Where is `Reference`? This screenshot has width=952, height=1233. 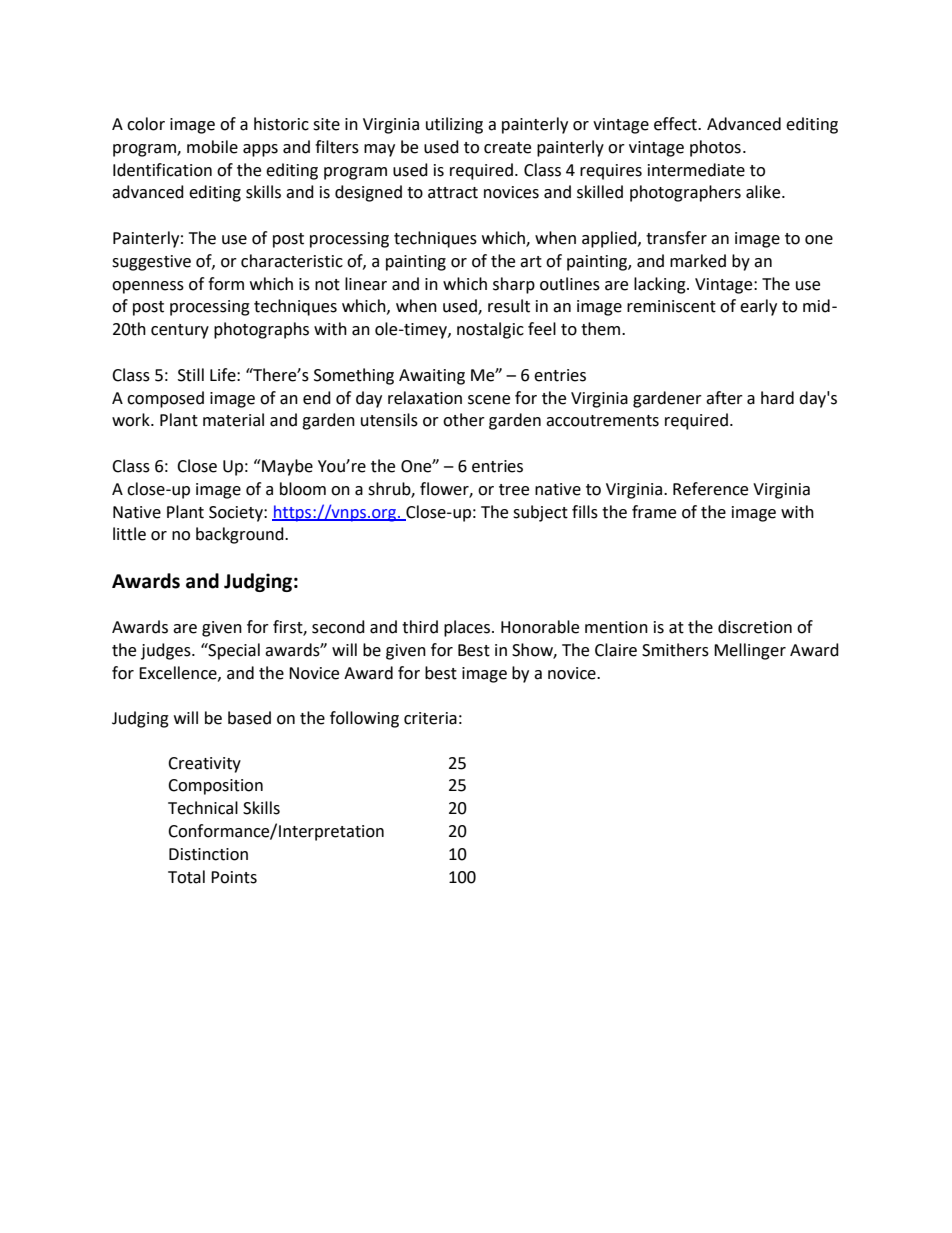
Reference is located at coordinates (710, 489).
